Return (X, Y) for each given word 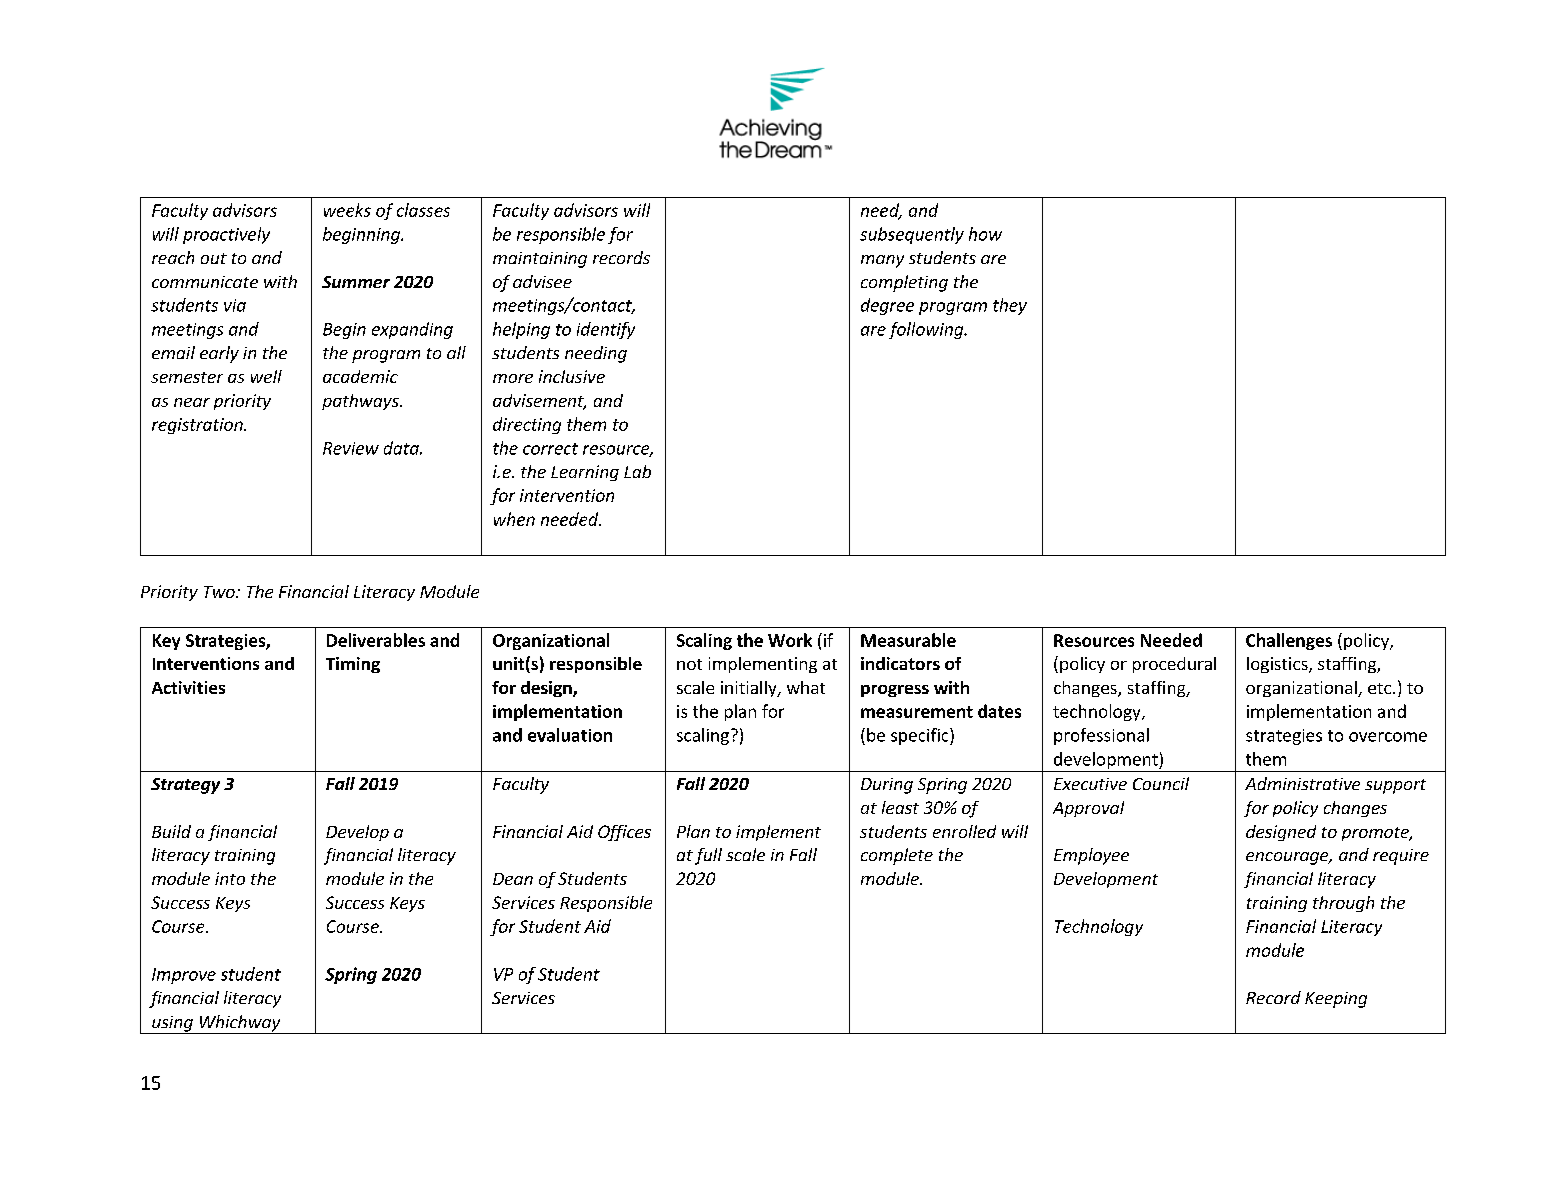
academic (360, 376)
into (230, 878)
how (985, 234)
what (806, 687)
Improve (184, 976)
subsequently (912, 235)
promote (1376, 834)
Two (220, 592)
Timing (353, 665)
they (1010, 306)
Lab (637, 471)
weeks (347, 210)
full (708, 856)
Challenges (1289, 641)
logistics (1278, 665)
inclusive (572, 376)
